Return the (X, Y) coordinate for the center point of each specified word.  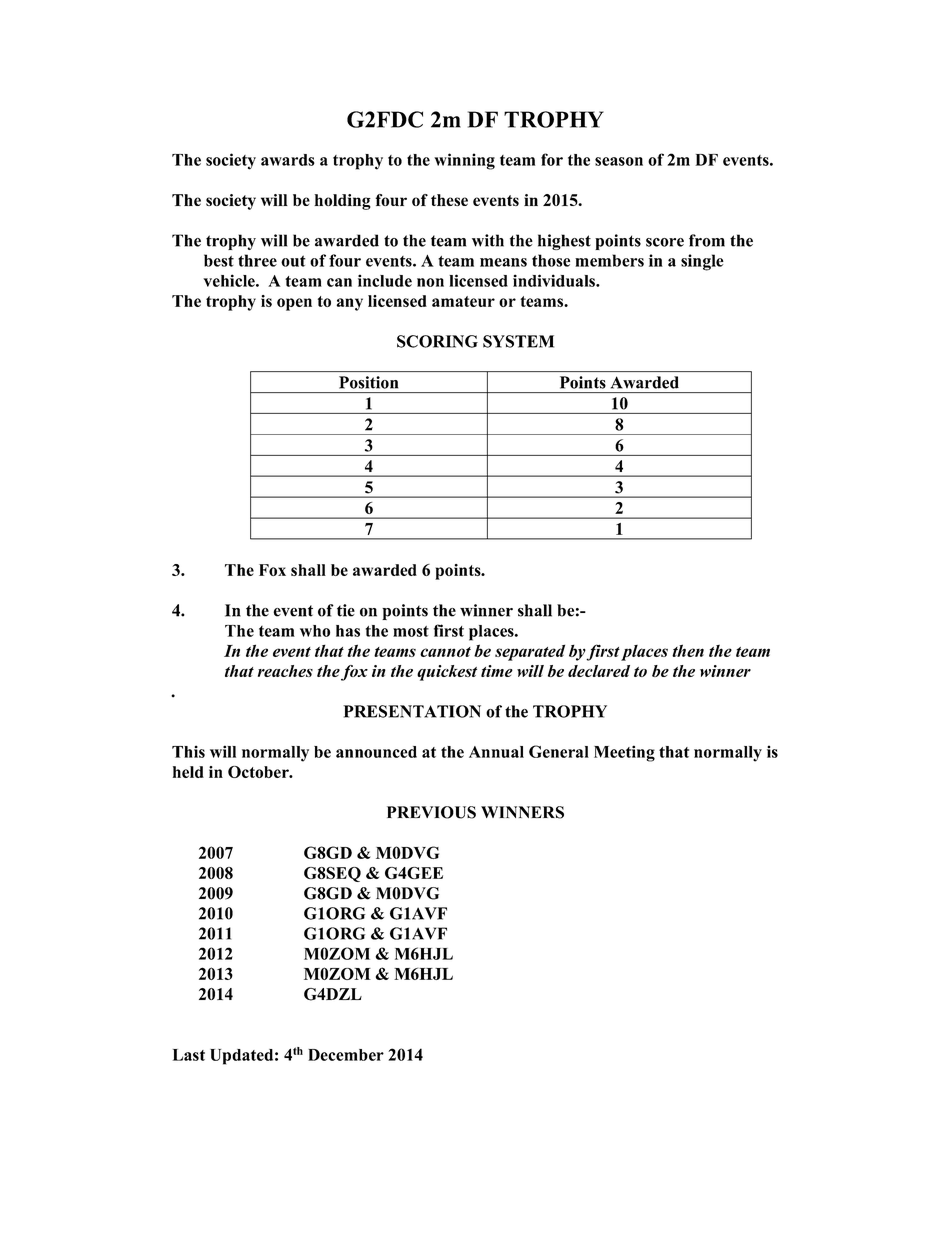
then (688, 650)
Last (189, 1055)
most (411, 631)
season (619, 161)
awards (288, 160)
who (315, 631)
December (346, 1055)
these (449, 200)
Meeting (624, 753)
